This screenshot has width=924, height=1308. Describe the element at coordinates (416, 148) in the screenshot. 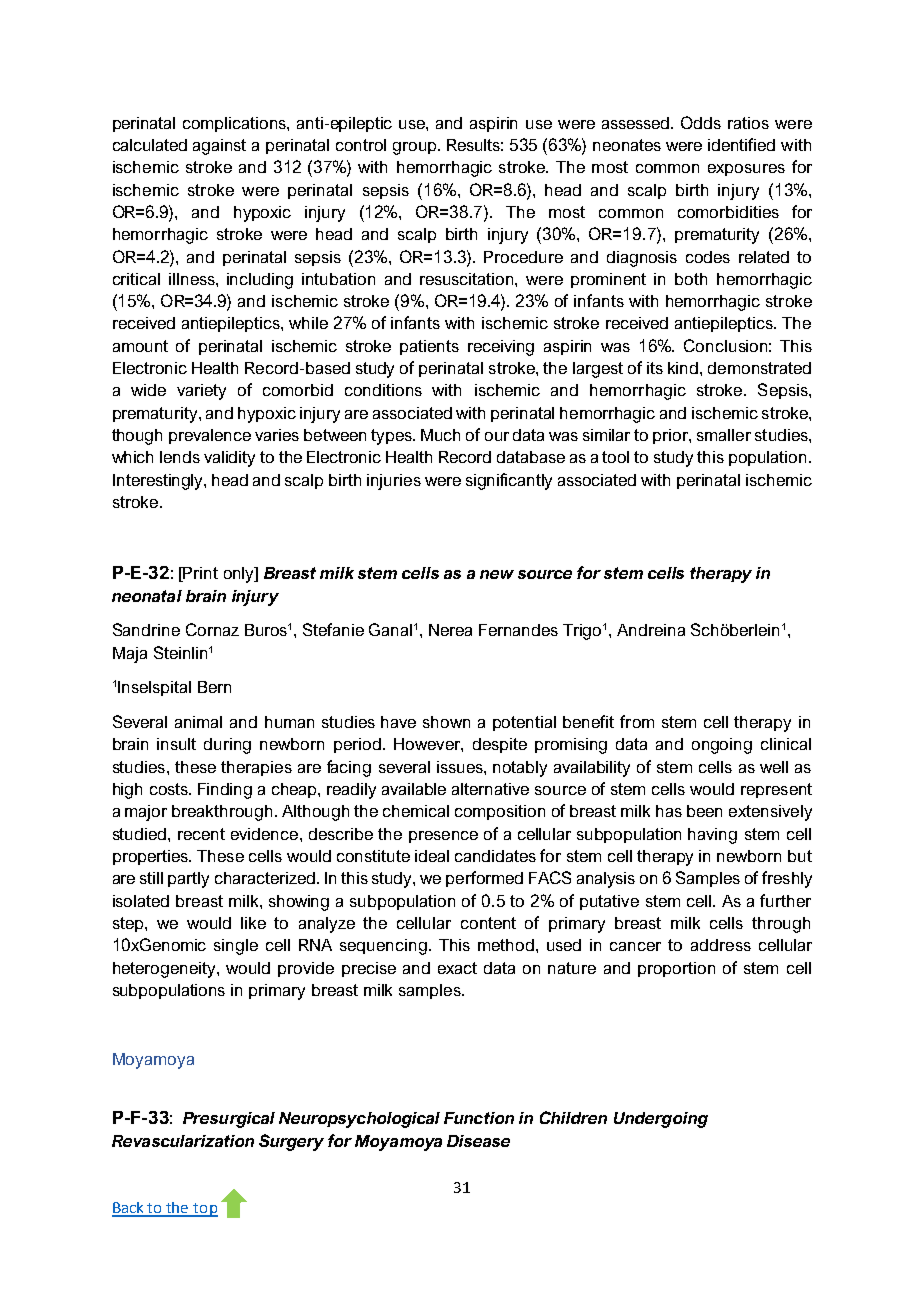

I see `group` at that location.
